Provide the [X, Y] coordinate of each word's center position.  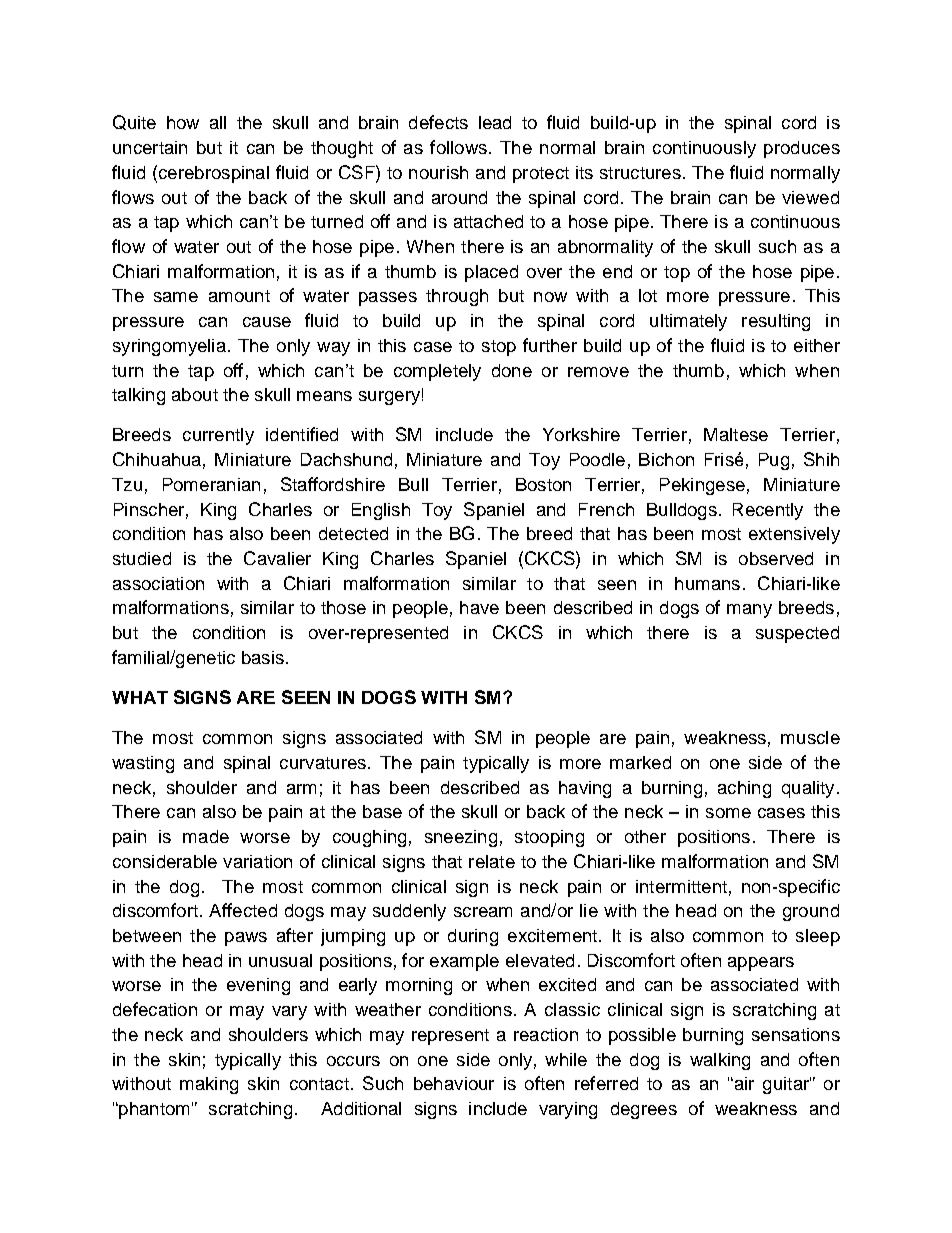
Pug [774, 461]
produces [802, 149]
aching [744, 789]
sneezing [461, 838]
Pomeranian [211, 484]
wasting [143, 764]
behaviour [454, 1083]
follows [458, 147]
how [183, 122]
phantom [153, 1110]
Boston [543, 484]
